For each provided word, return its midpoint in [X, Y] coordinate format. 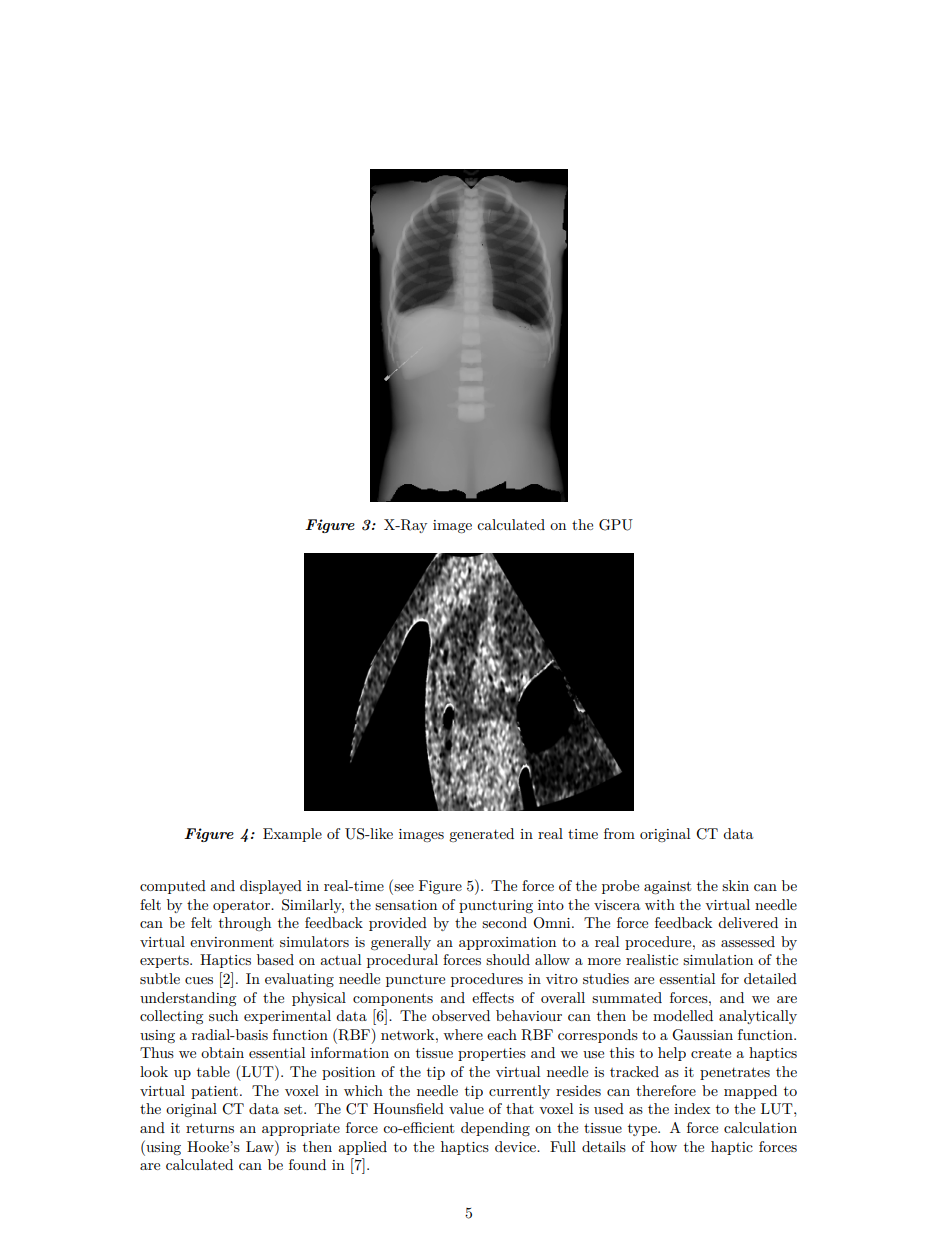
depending [495, 1129]
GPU [616, 525]
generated [481, 835]
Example [292, 835]
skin [735, 885]
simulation [718, 959]
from [619, 833]
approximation [507, 943]
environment [232, 942]
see [403, 889]
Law [261, 1146]
